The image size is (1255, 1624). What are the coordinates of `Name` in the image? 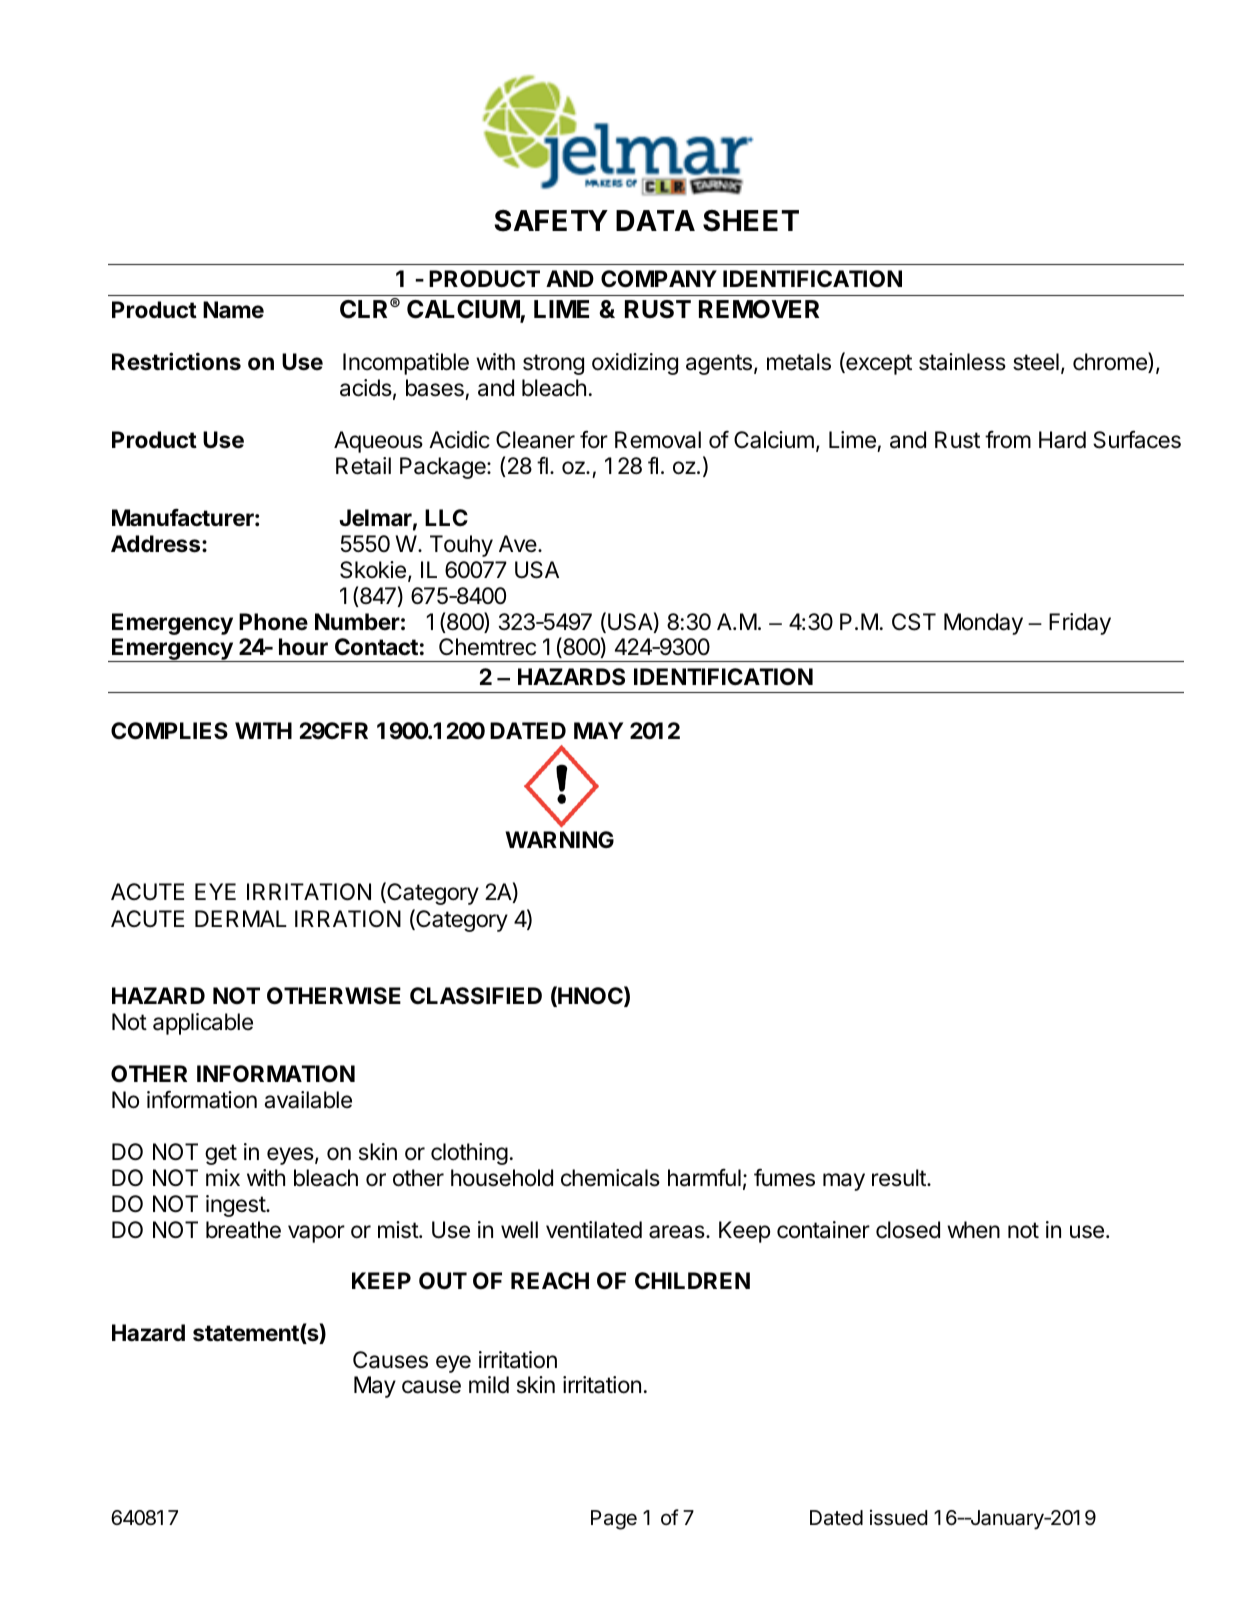 It's located at (233, 310).
